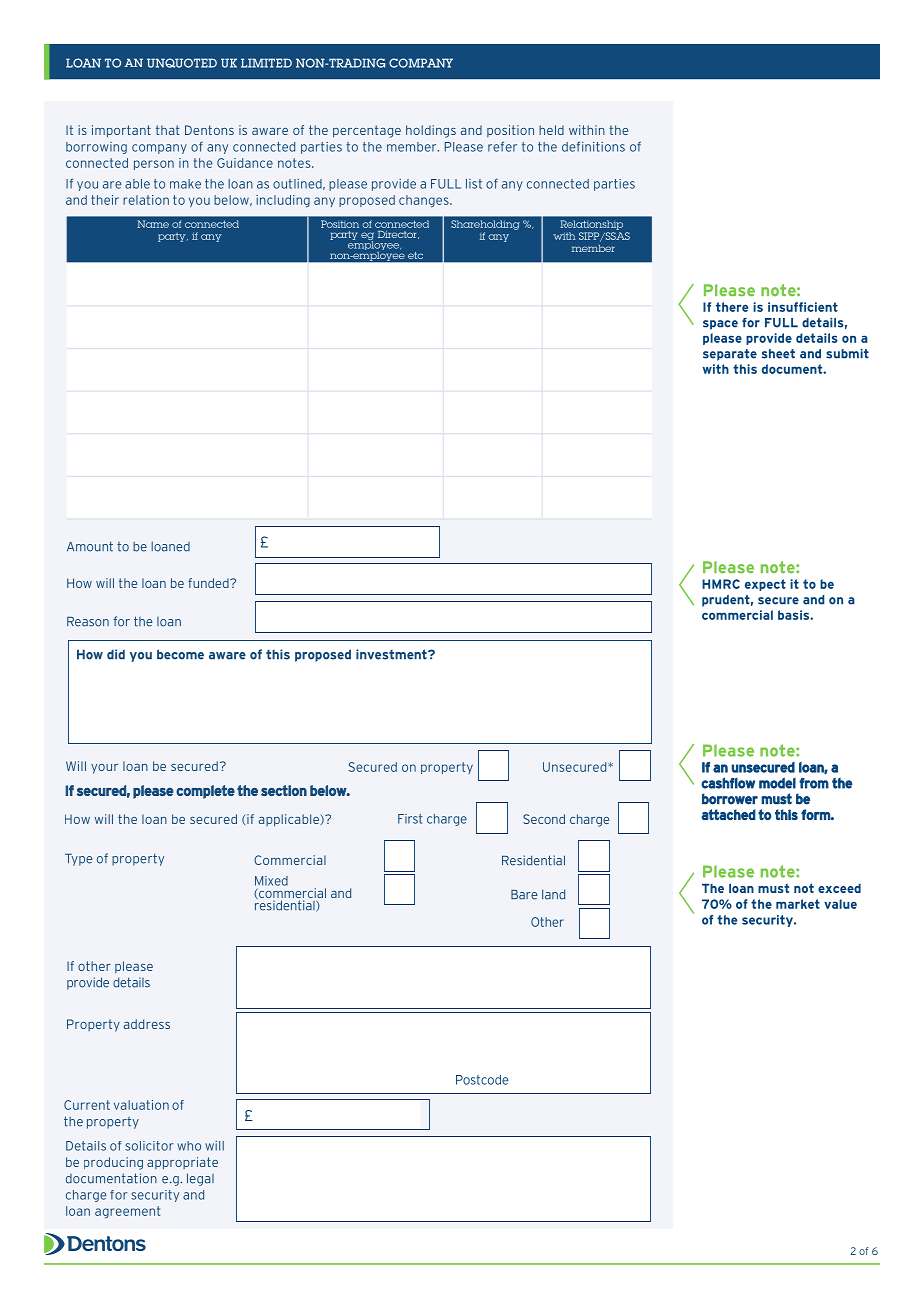  I want to click on expect, so click(765, 585).
